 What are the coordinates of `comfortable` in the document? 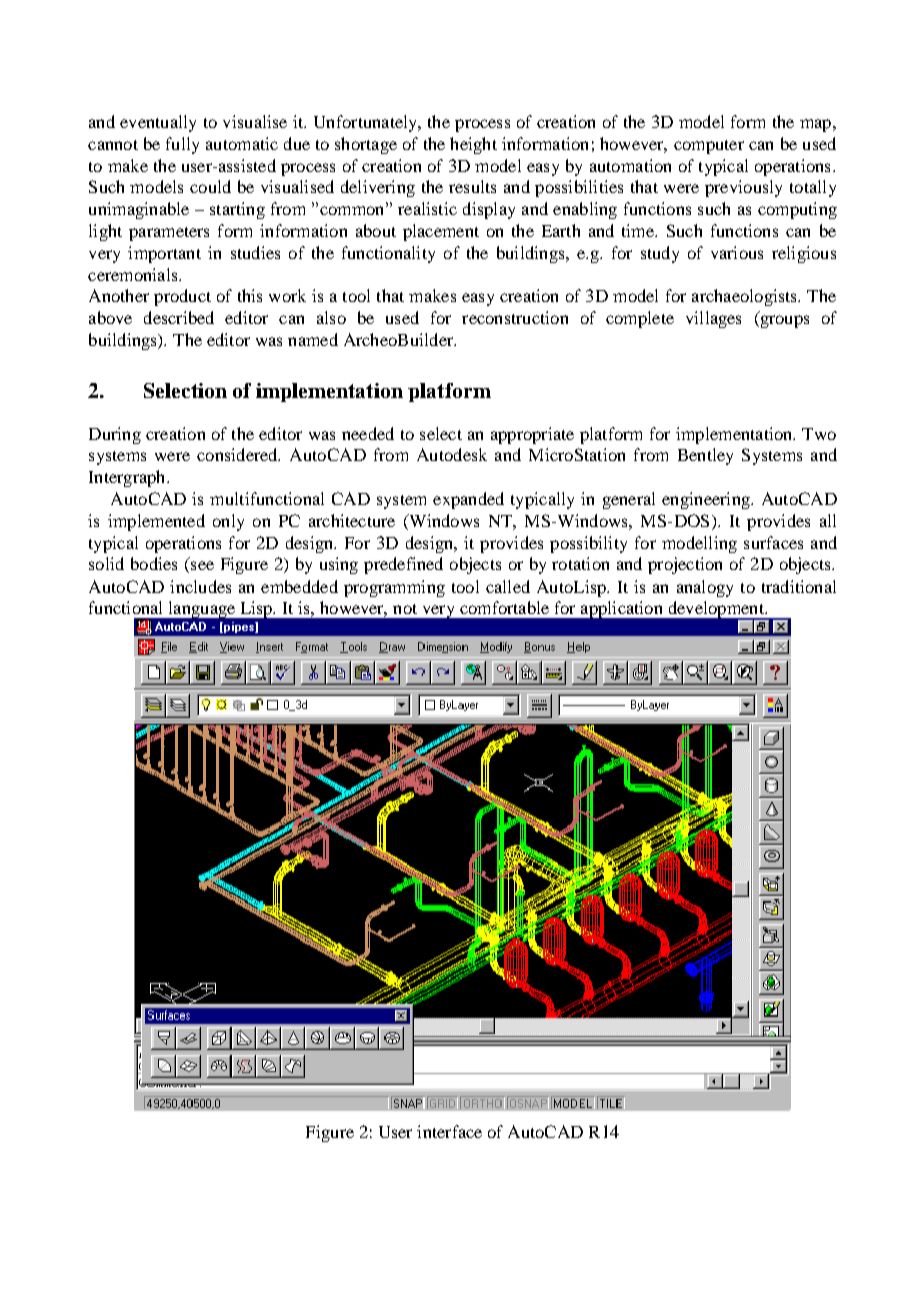 It's located at (504, 607).
